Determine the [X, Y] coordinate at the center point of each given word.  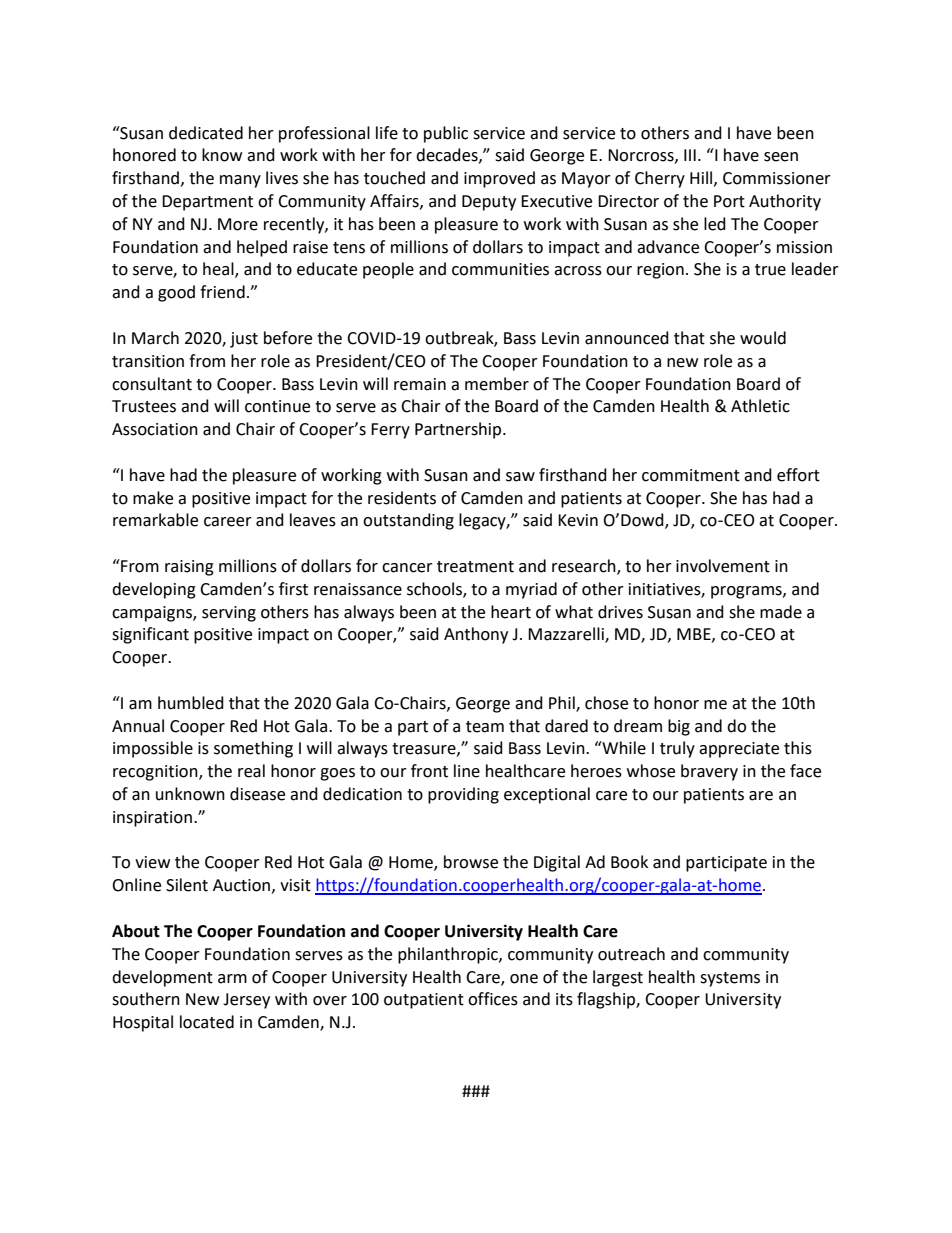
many [240, 181]
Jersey [246, 1001]
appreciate [739, 750]
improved [499, 179]
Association [155, 429]
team [485, 727]
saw [520, 477]
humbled [191, 703]
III [690, 155]
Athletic [760, 406]
